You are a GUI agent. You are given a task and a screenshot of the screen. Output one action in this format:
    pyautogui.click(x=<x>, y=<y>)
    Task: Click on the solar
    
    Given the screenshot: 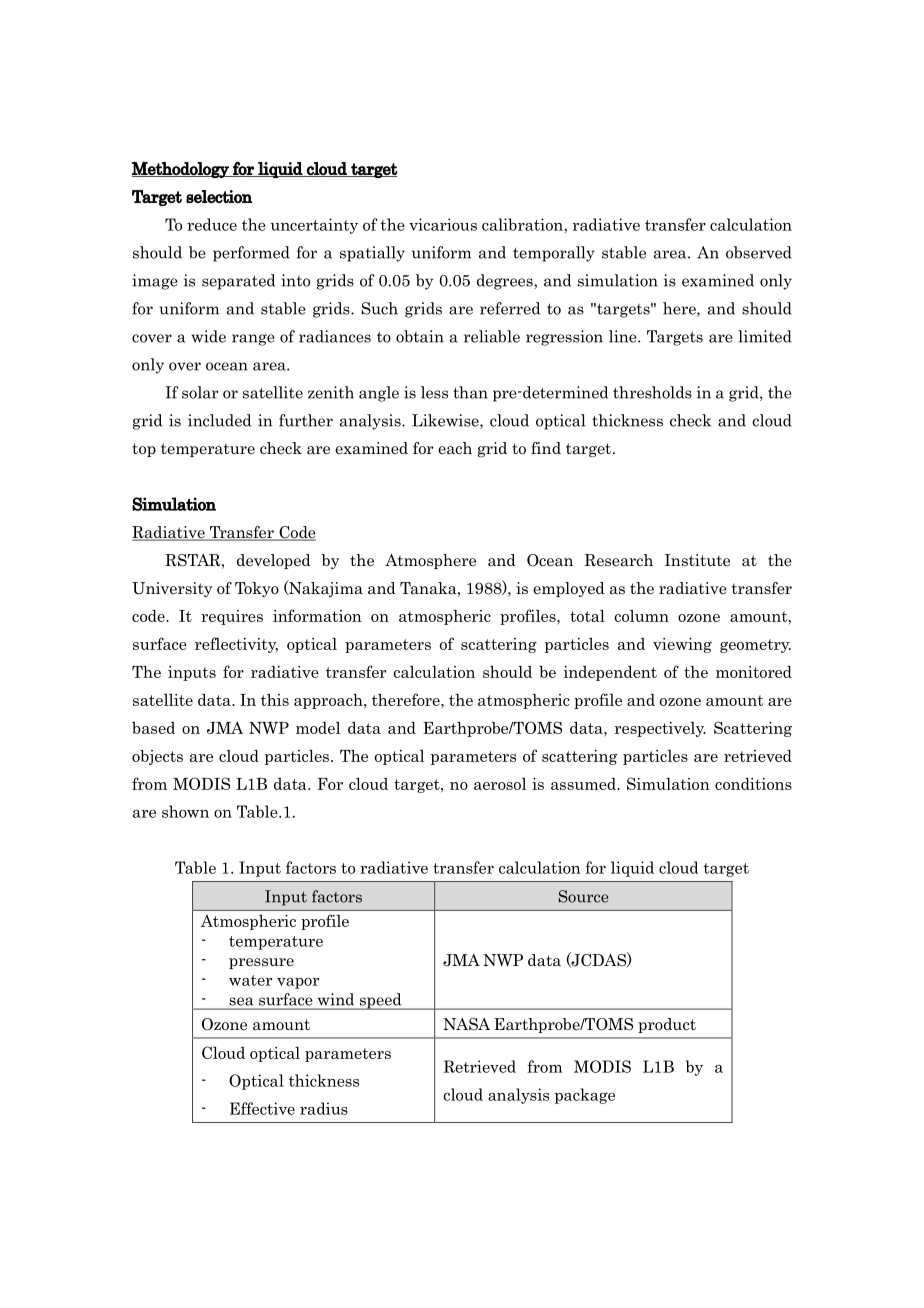 What is the action you would take?
    pyautogui.click(x=200, y=392)
